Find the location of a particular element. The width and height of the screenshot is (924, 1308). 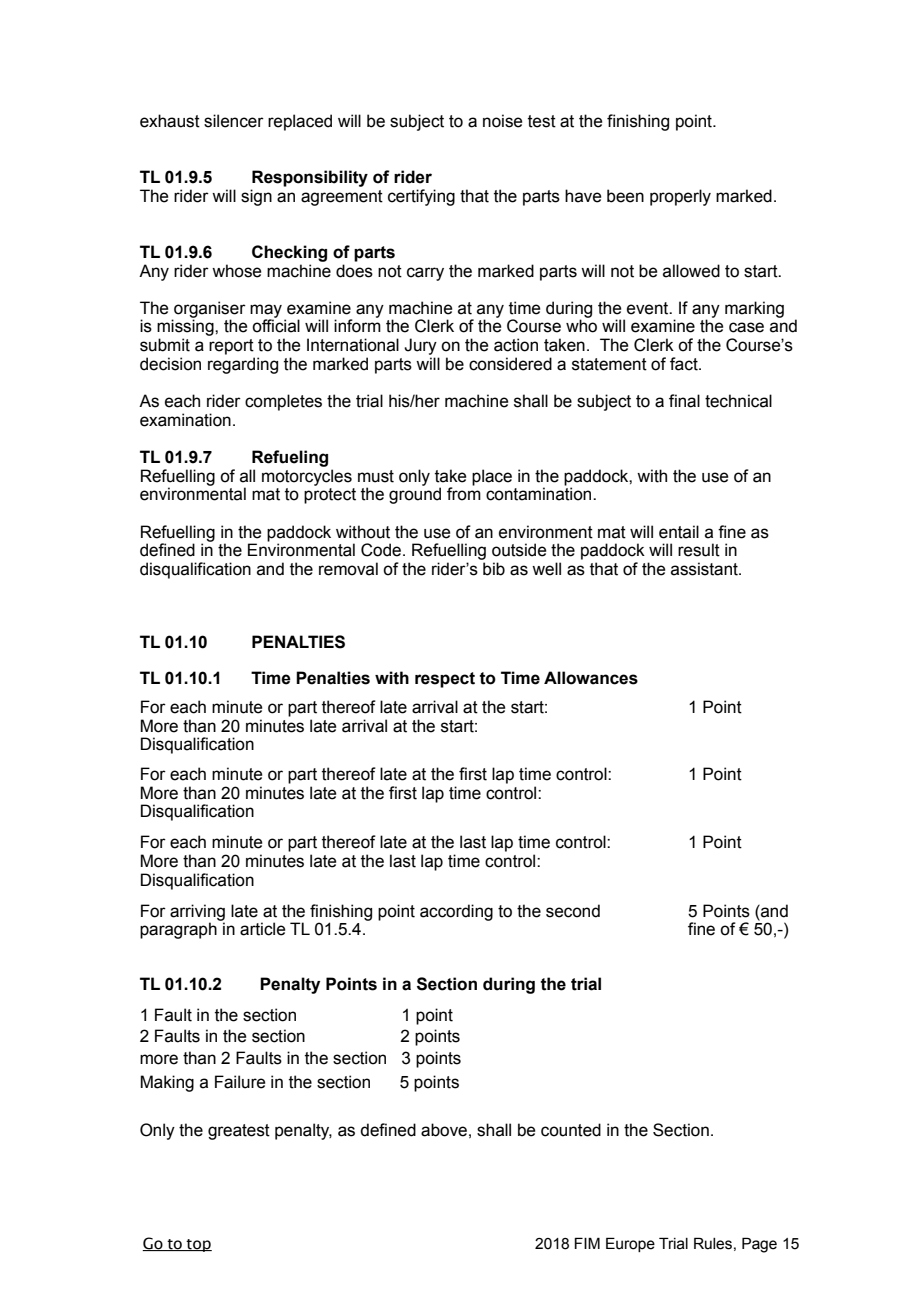

noise is located at coordinates (502, 121).
